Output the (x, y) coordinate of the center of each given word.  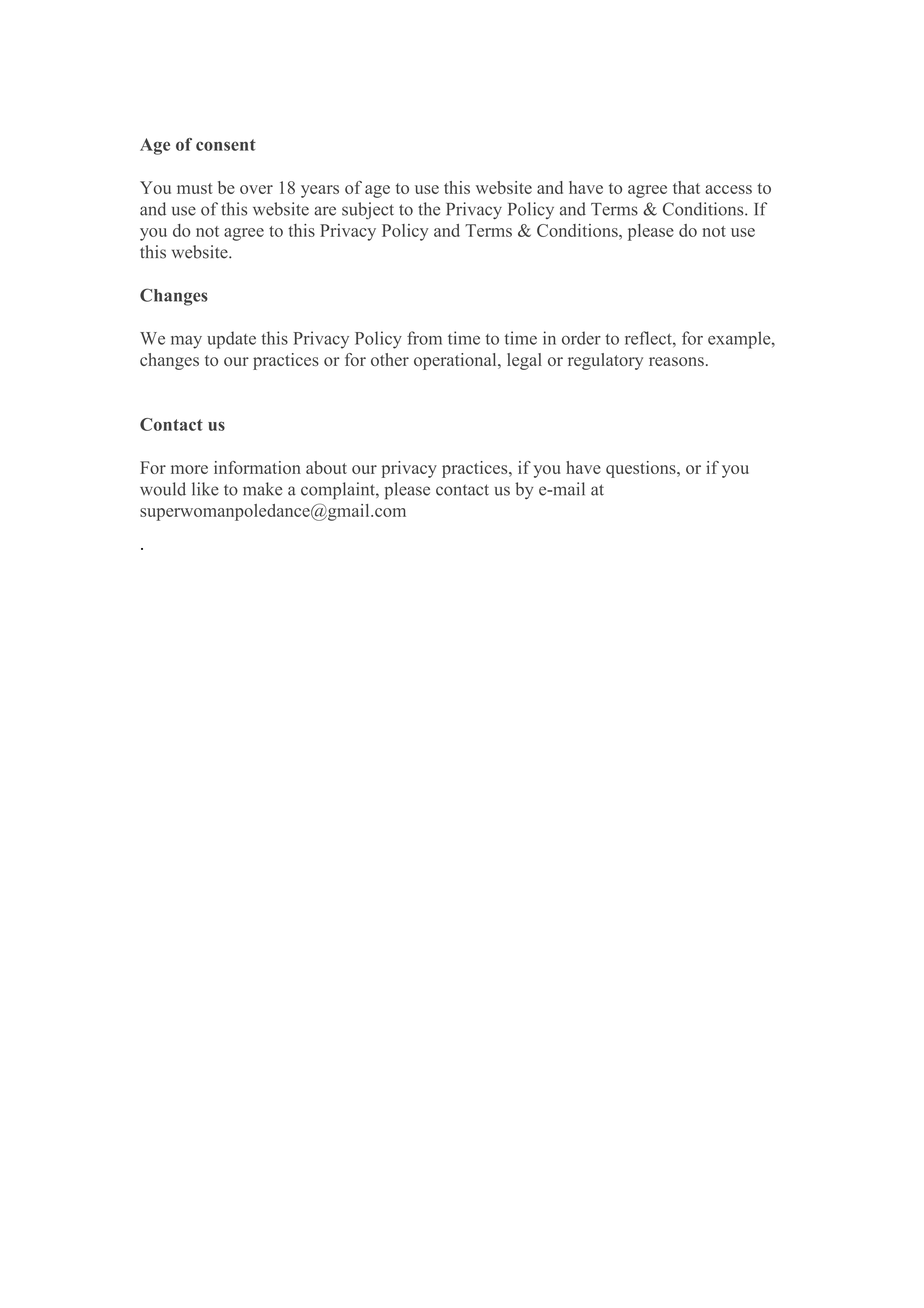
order (581, 338)
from (424, 338)
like (205, 489)
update (231, 340)
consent (226, 145)
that (686, 187)
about (326, 467)
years (320, 191)
